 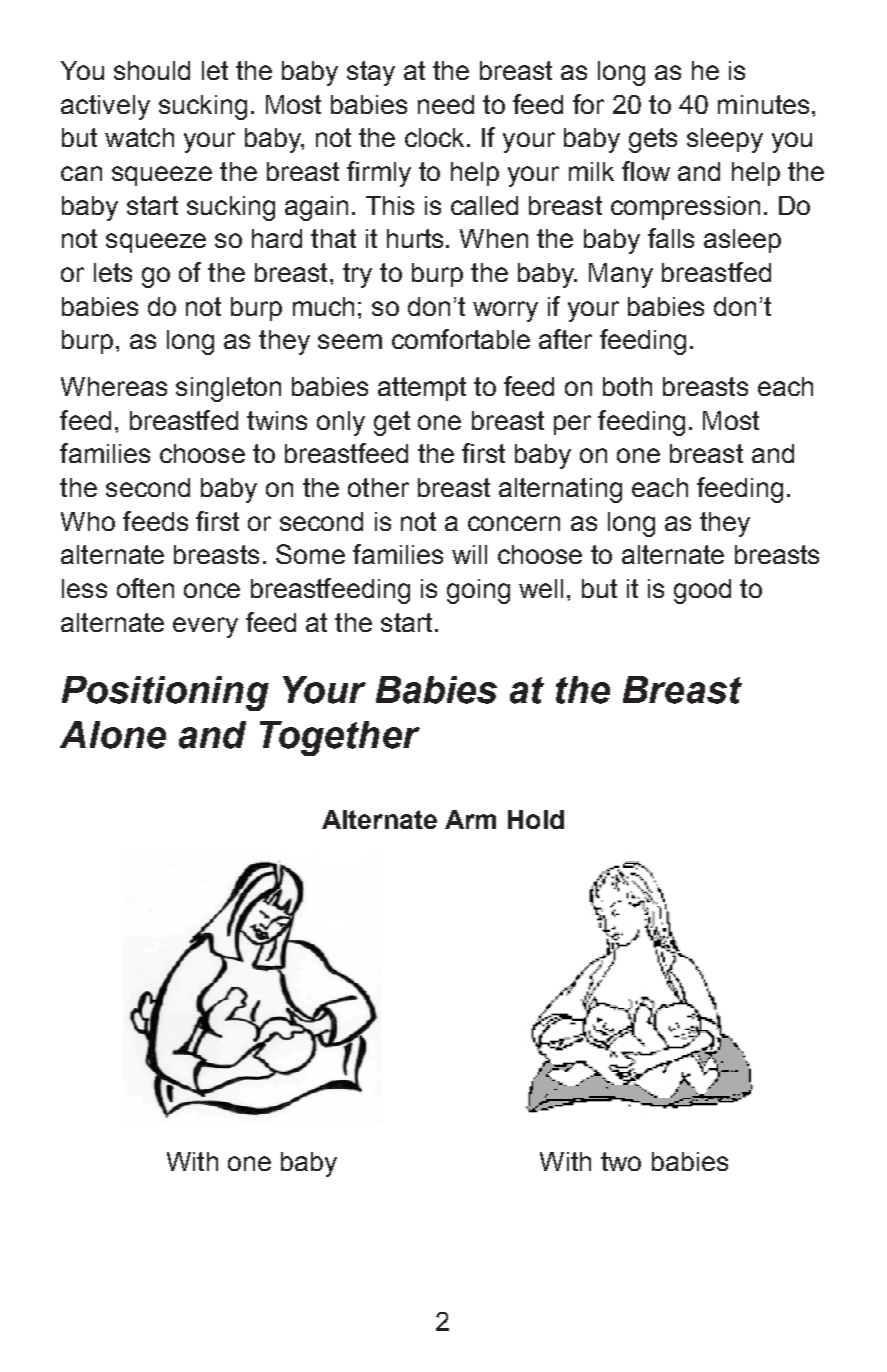 What do you see at coordinates (152, 70) in the image?
I see `should` at bounding box center [152, 70].
